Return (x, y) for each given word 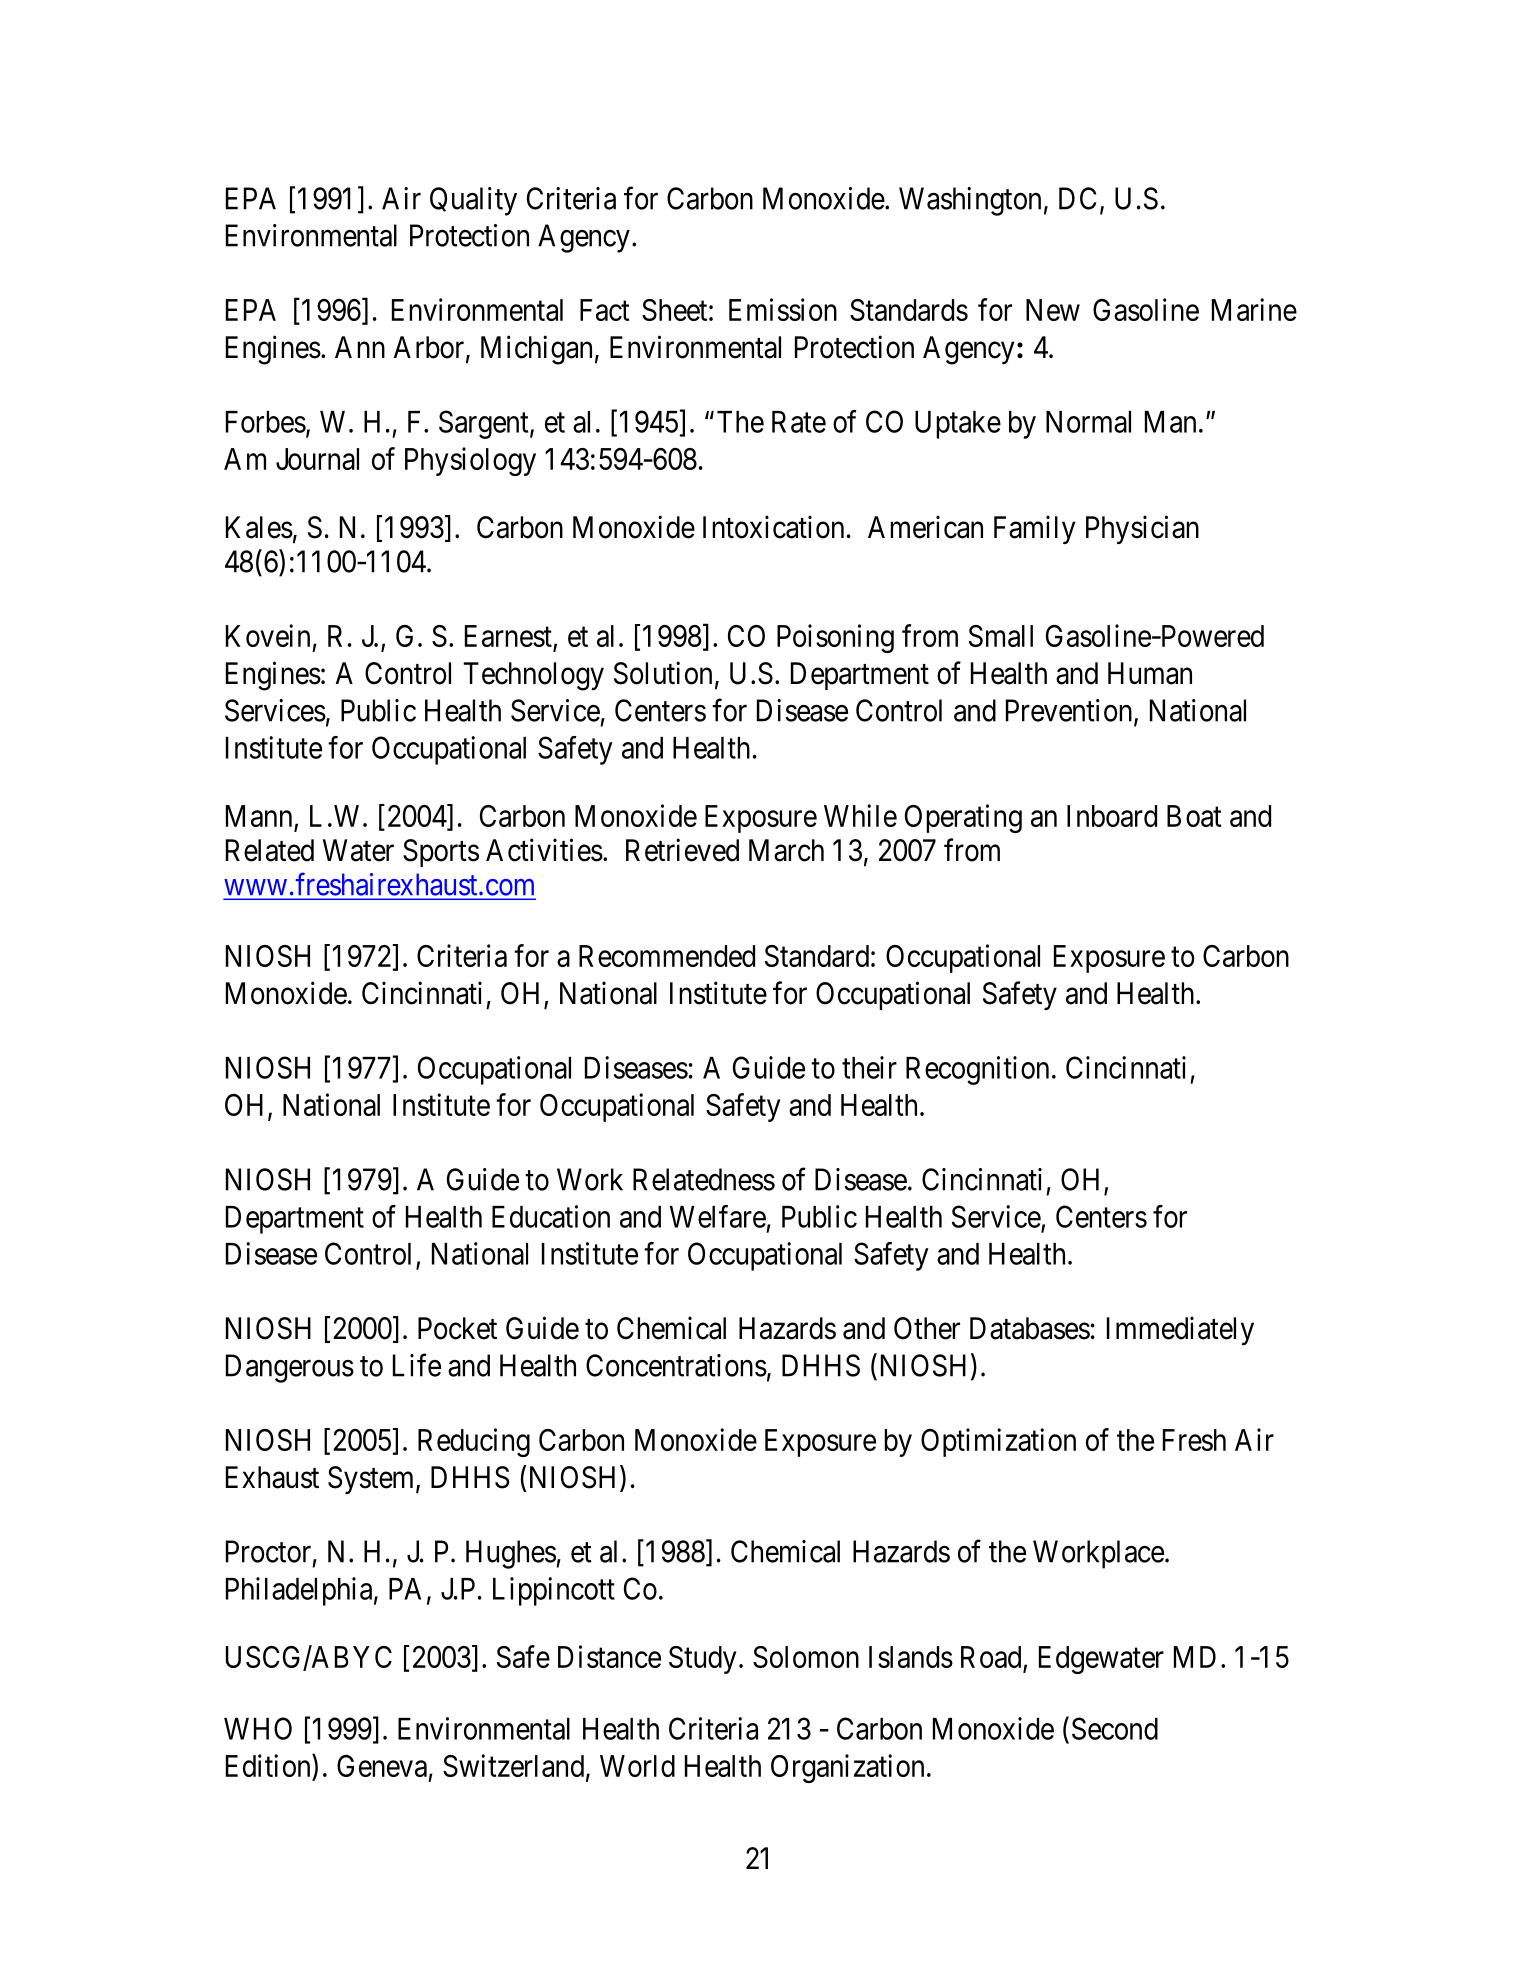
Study (702, 1660)
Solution (663, 673)
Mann (260, 817)
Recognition (977, 1070)
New (1053, 310)
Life (417, 1365)
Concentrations (676, 1365)
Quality (473, 201)
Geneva (382, 1766)
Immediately (1180, 1330)
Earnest (509, 637)
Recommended (667, 956)
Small (1001, 636)
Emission (783, 309)
